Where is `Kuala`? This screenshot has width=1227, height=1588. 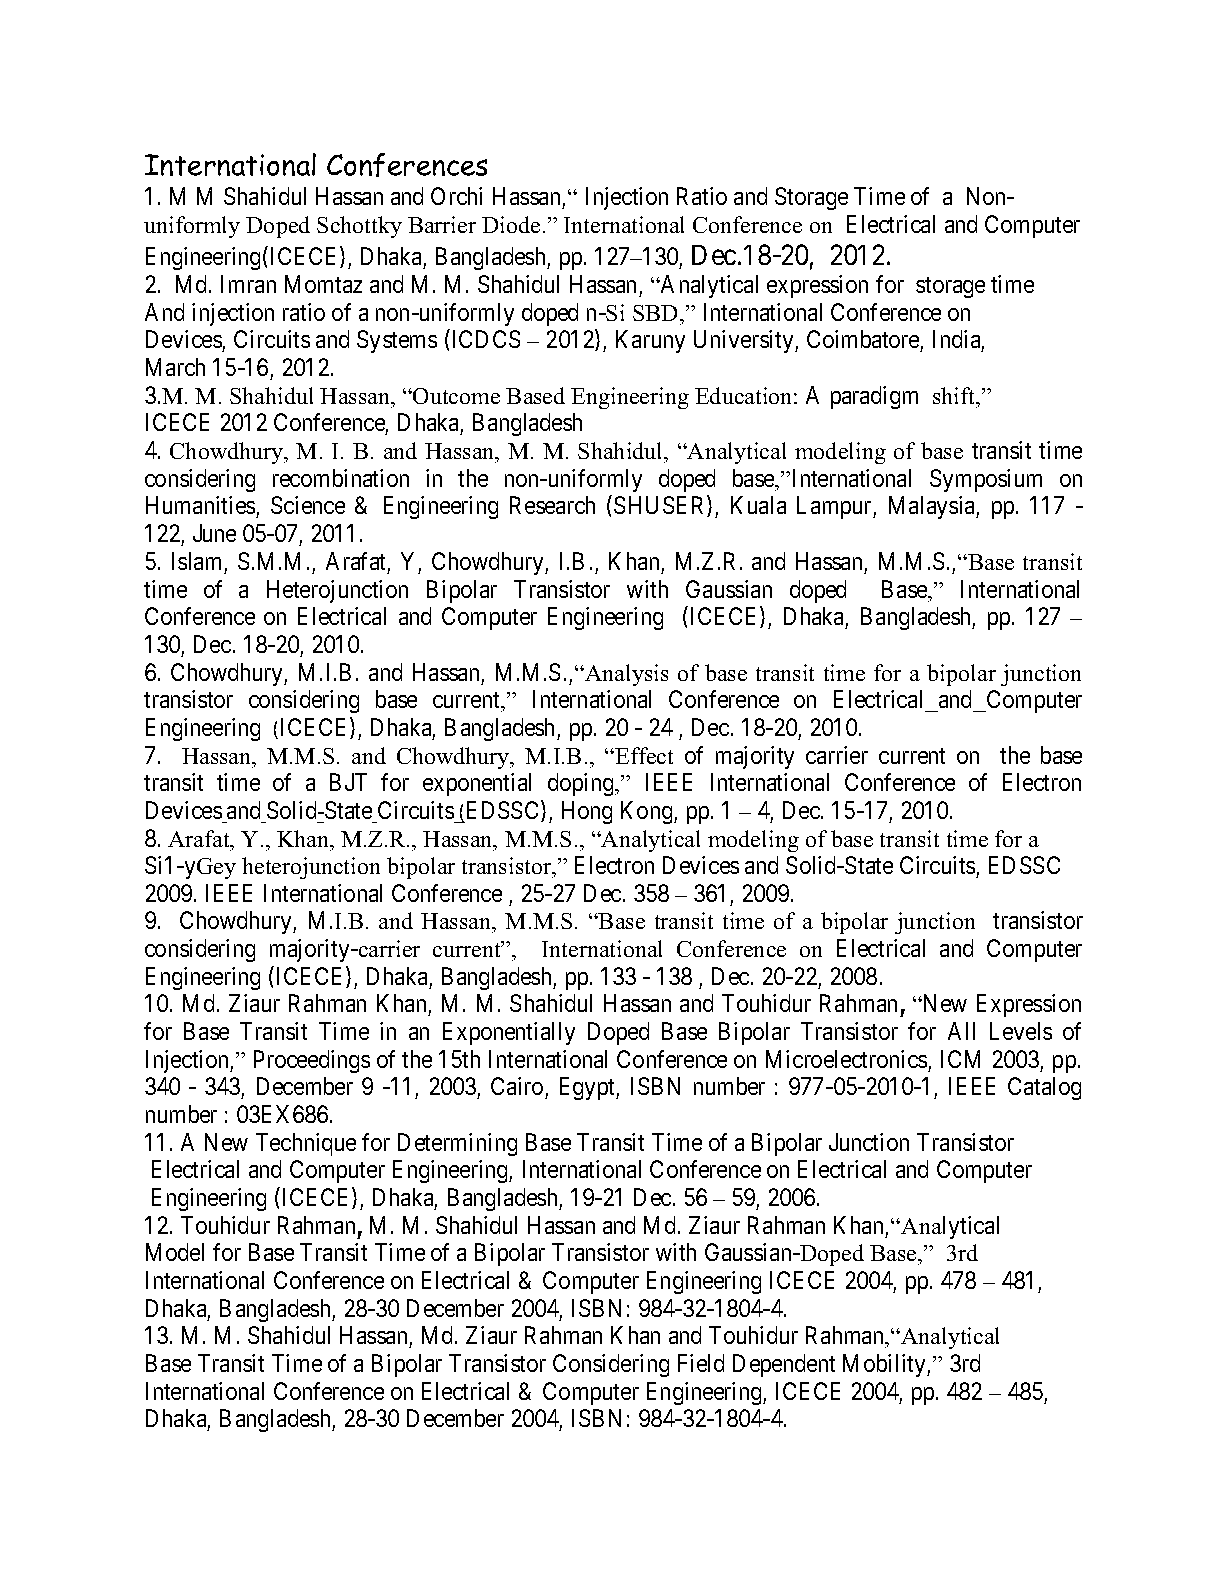
Kuala is located at coordinates (758, 505).
